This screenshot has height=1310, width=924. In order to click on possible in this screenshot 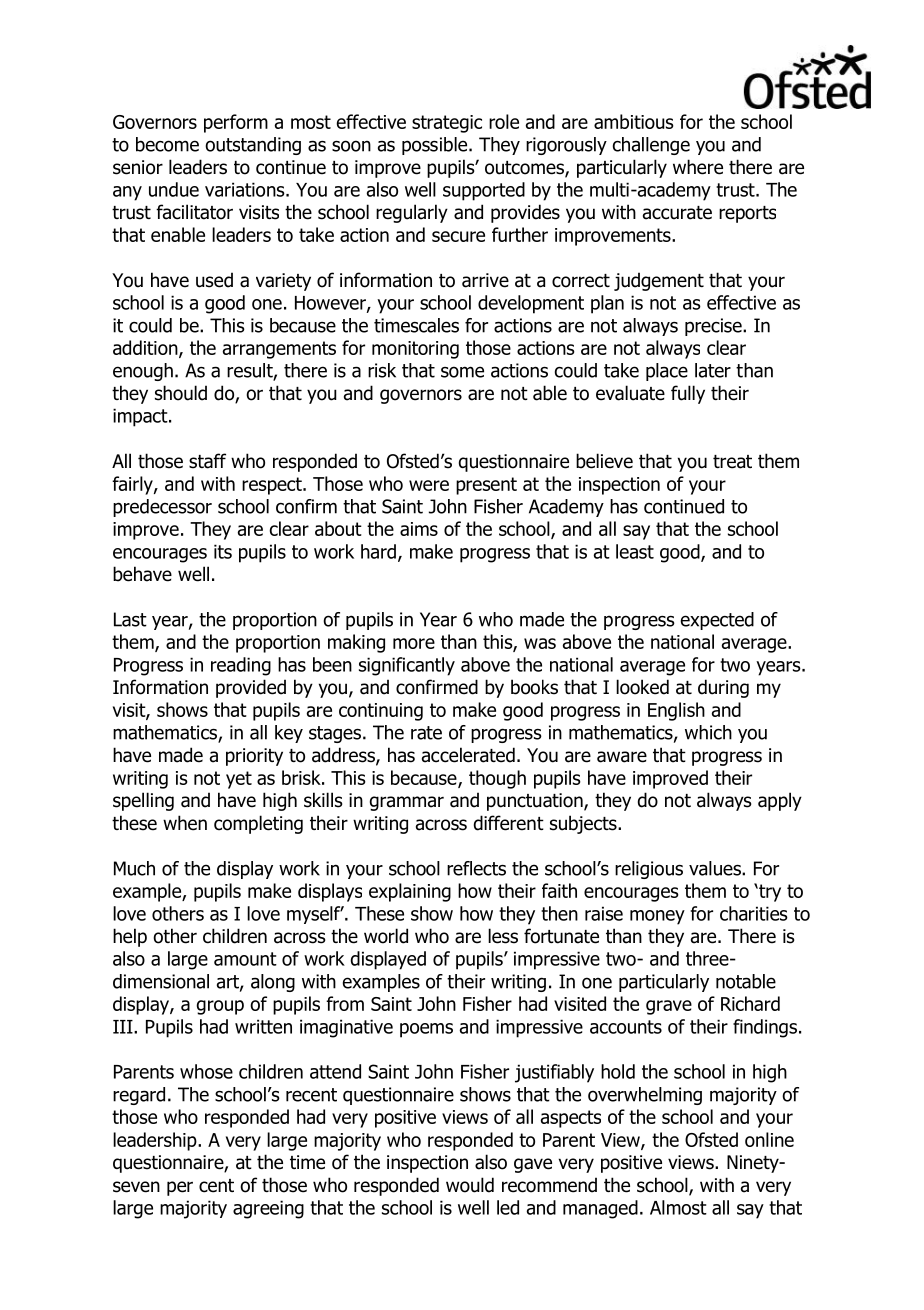, I will do `click(436, 146)`.
